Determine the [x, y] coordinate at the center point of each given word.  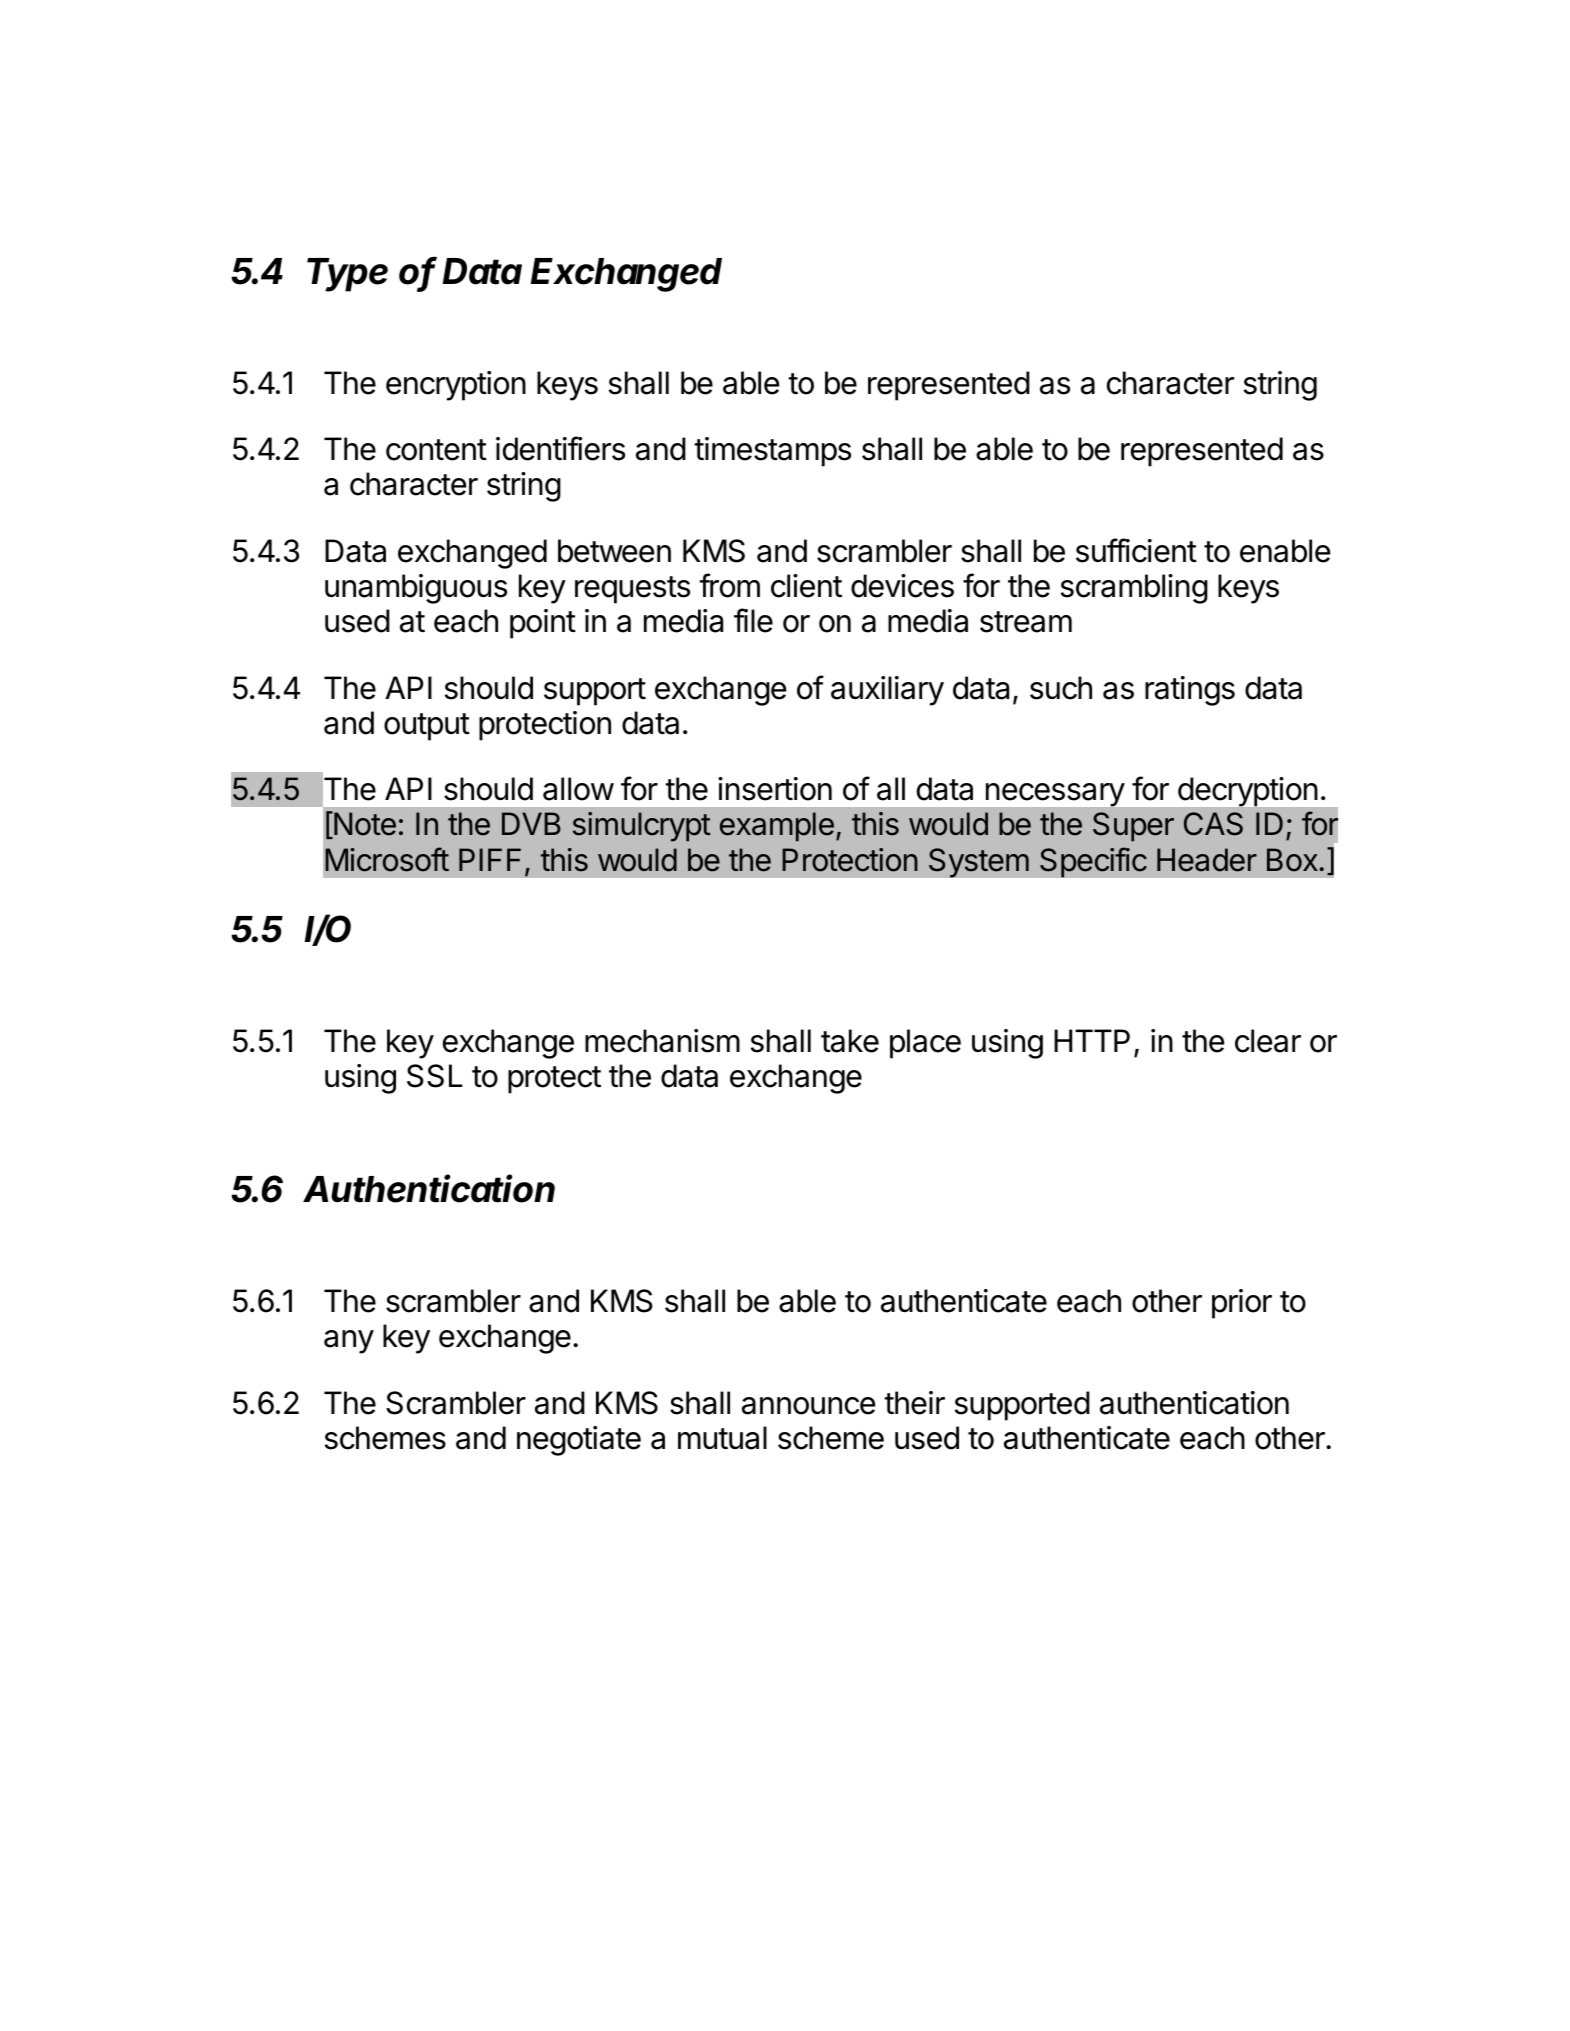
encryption [456, 386]
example [777, 827]
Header [1207, 860]
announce [809, 1406]
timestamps [772, 452]
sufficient [1136, 550]
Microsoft [387, 859]
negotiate [579, 1441]
